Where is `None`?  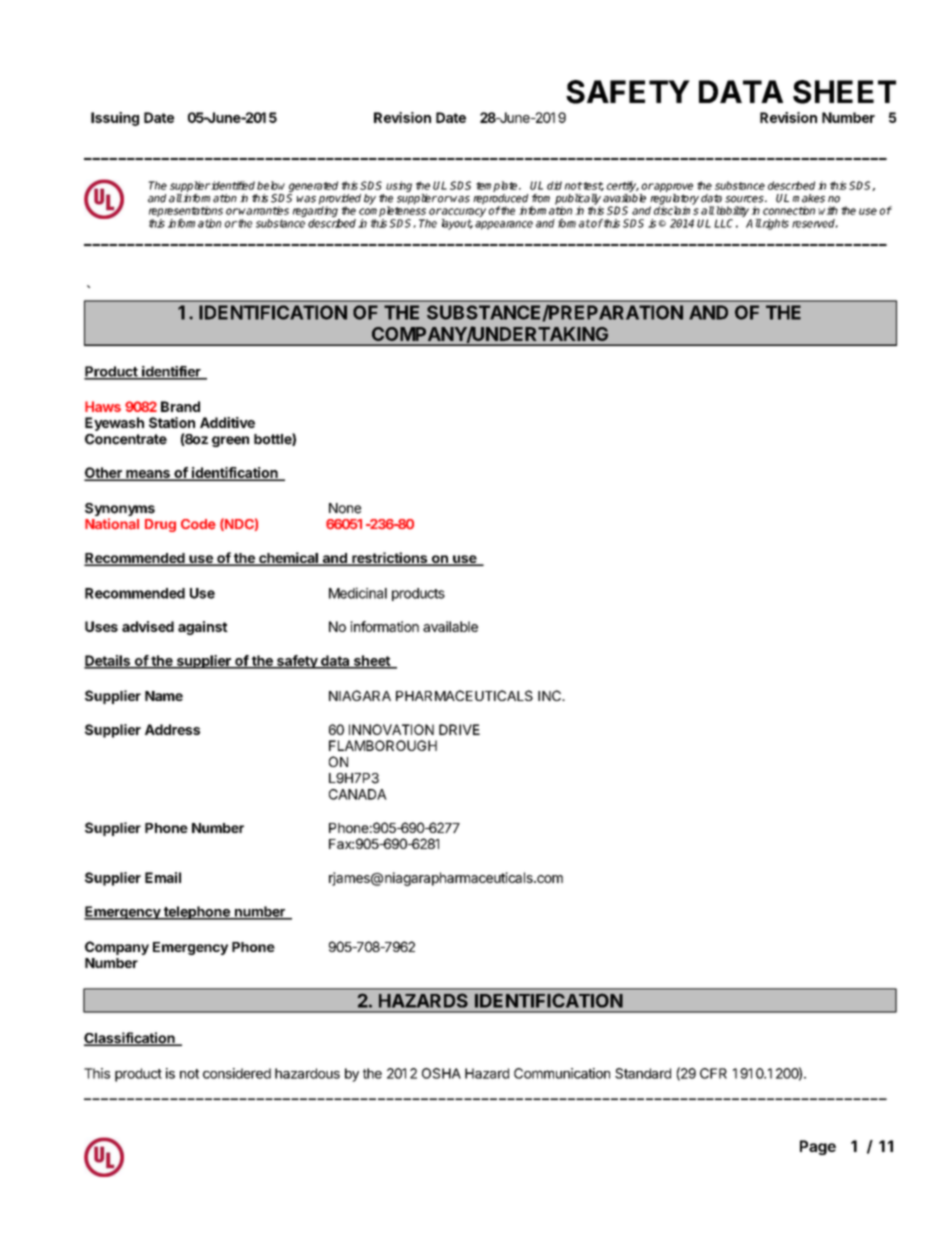 None is located at coordinates (345, 508).
